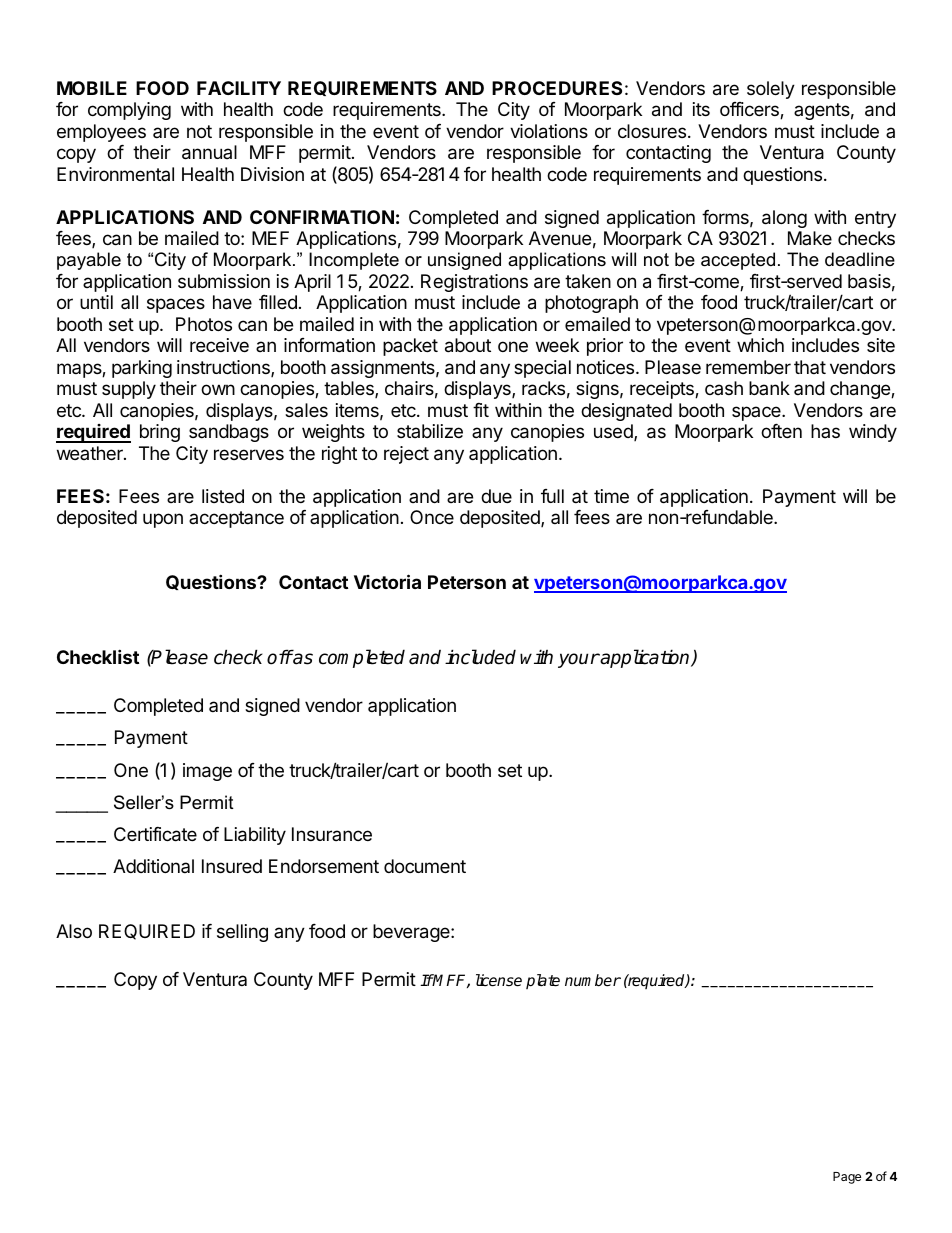  Describe the element at coordinates (781, 431) in the screenshot. I see `often` at that location.
